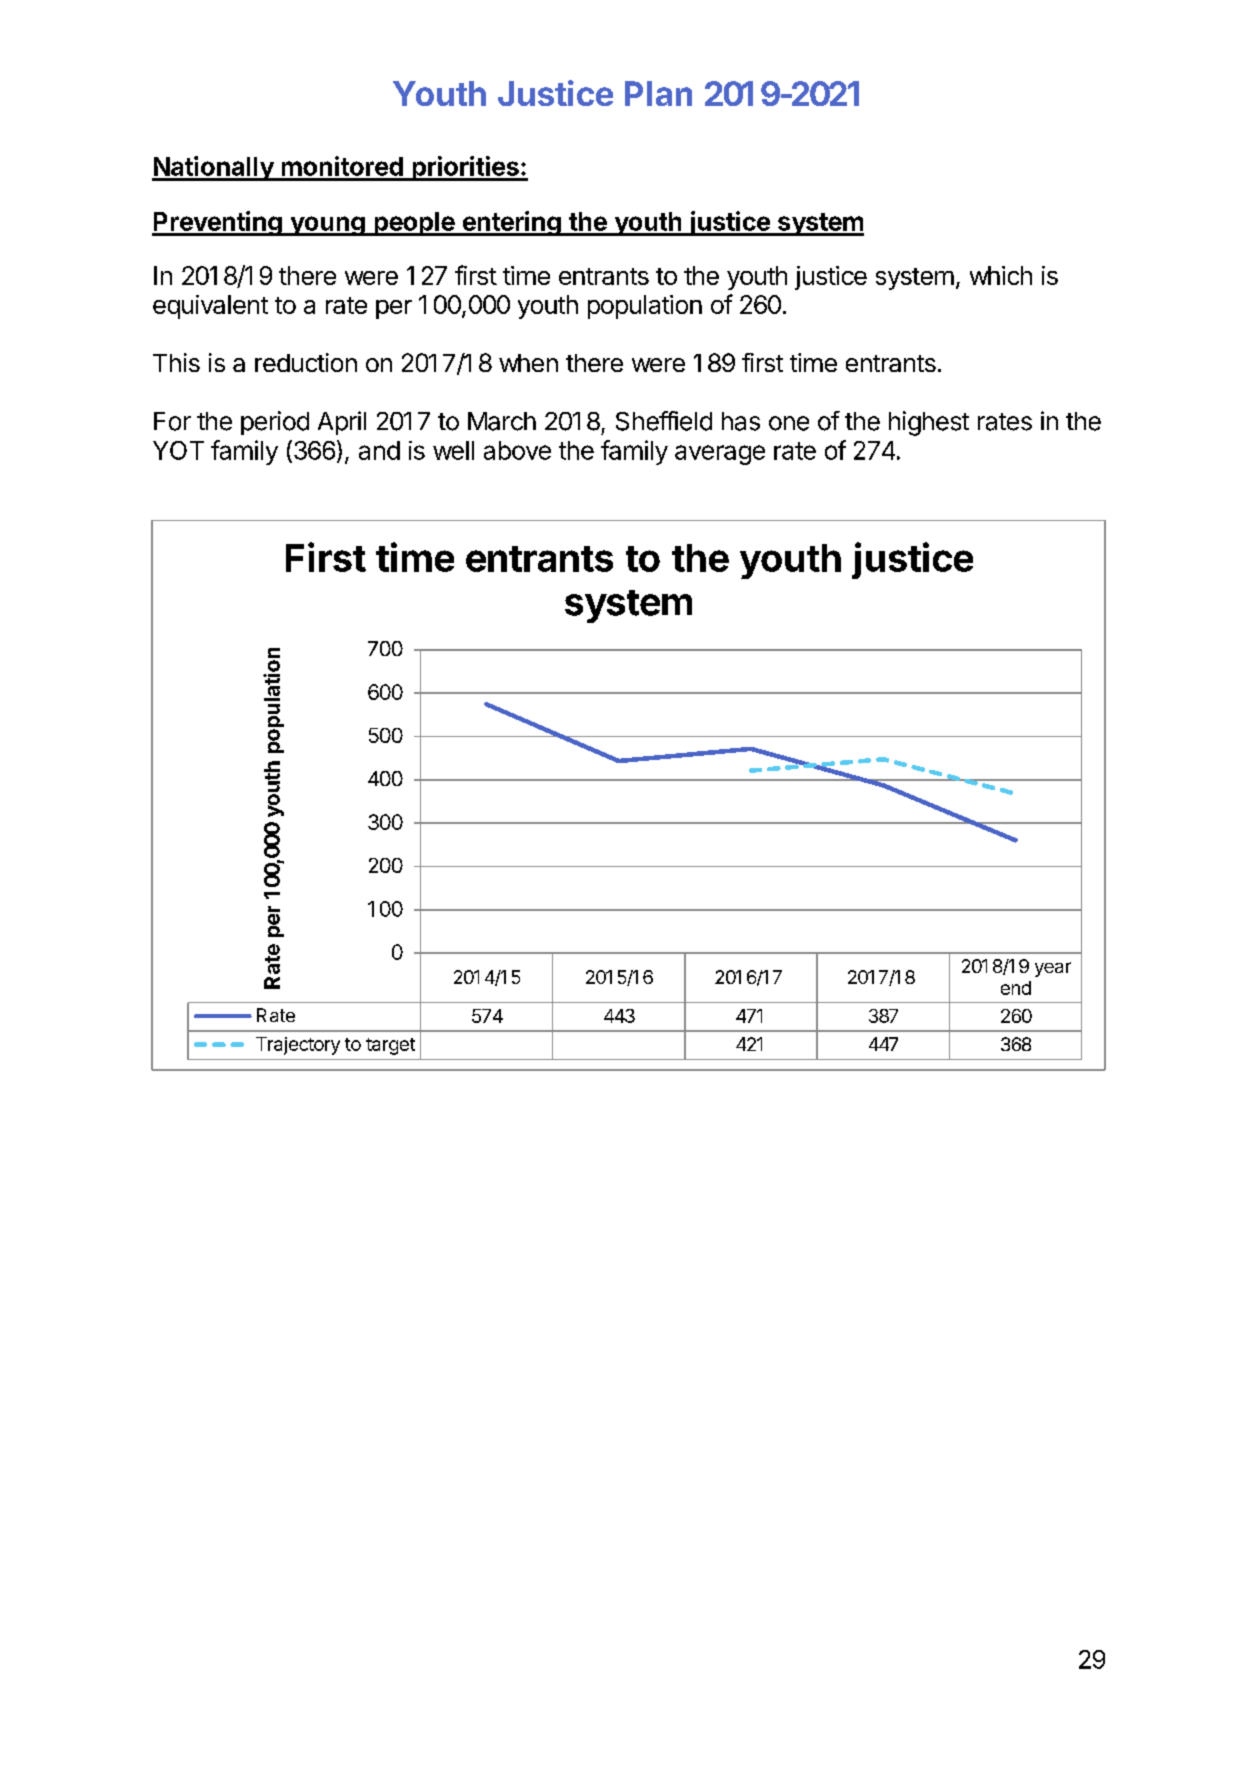 This page has width=1257, height=1778. Describe the element at coordinates (298, 1046) in the page. I see `Trajectory` at that location.
